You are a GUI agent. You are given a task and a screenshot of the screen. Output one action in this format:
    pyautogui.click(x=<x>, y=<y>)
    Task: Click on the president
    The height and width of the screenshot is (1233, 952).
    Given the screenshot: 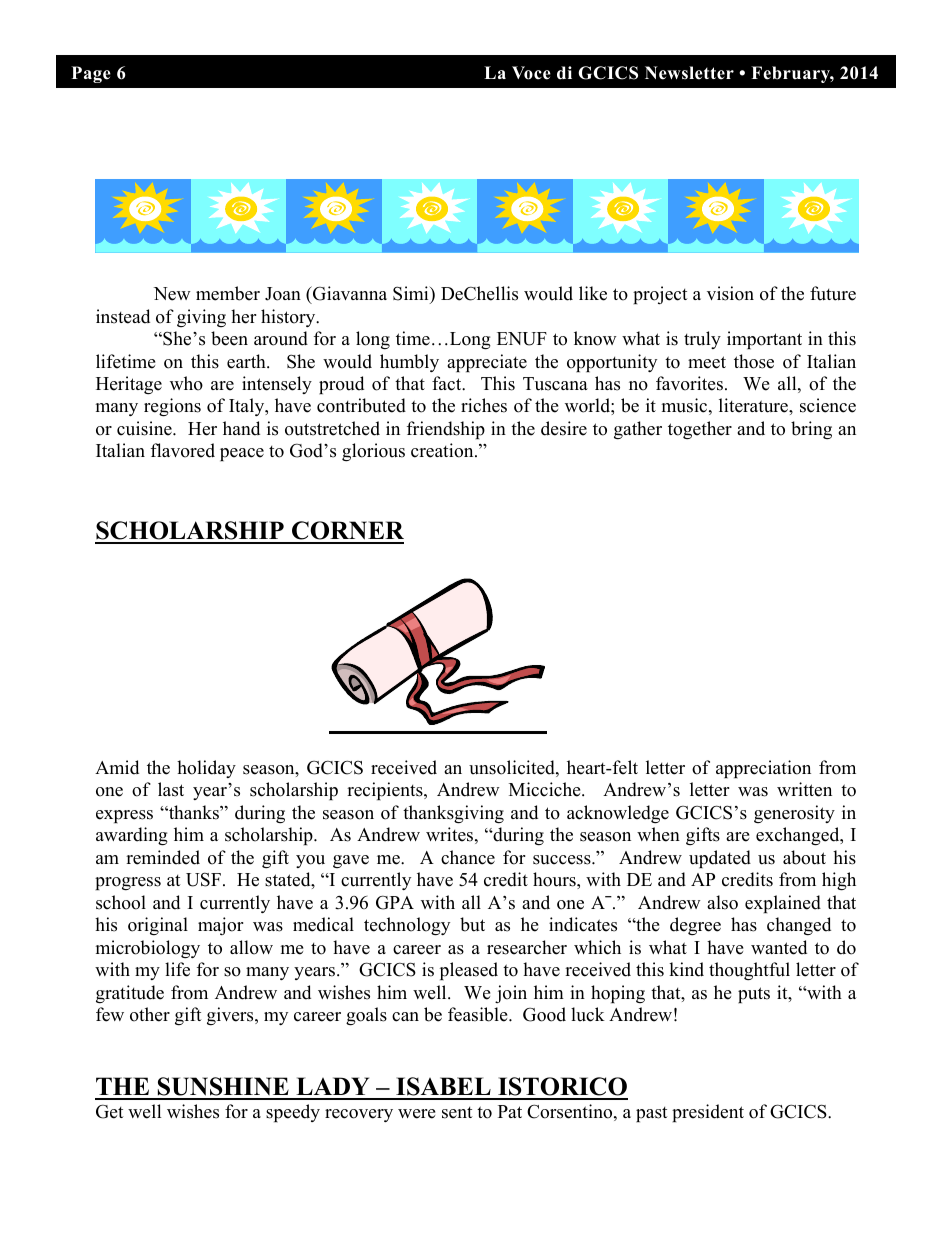 What is the action you would take?
    pyautogui.click(x=708, y=1113)
